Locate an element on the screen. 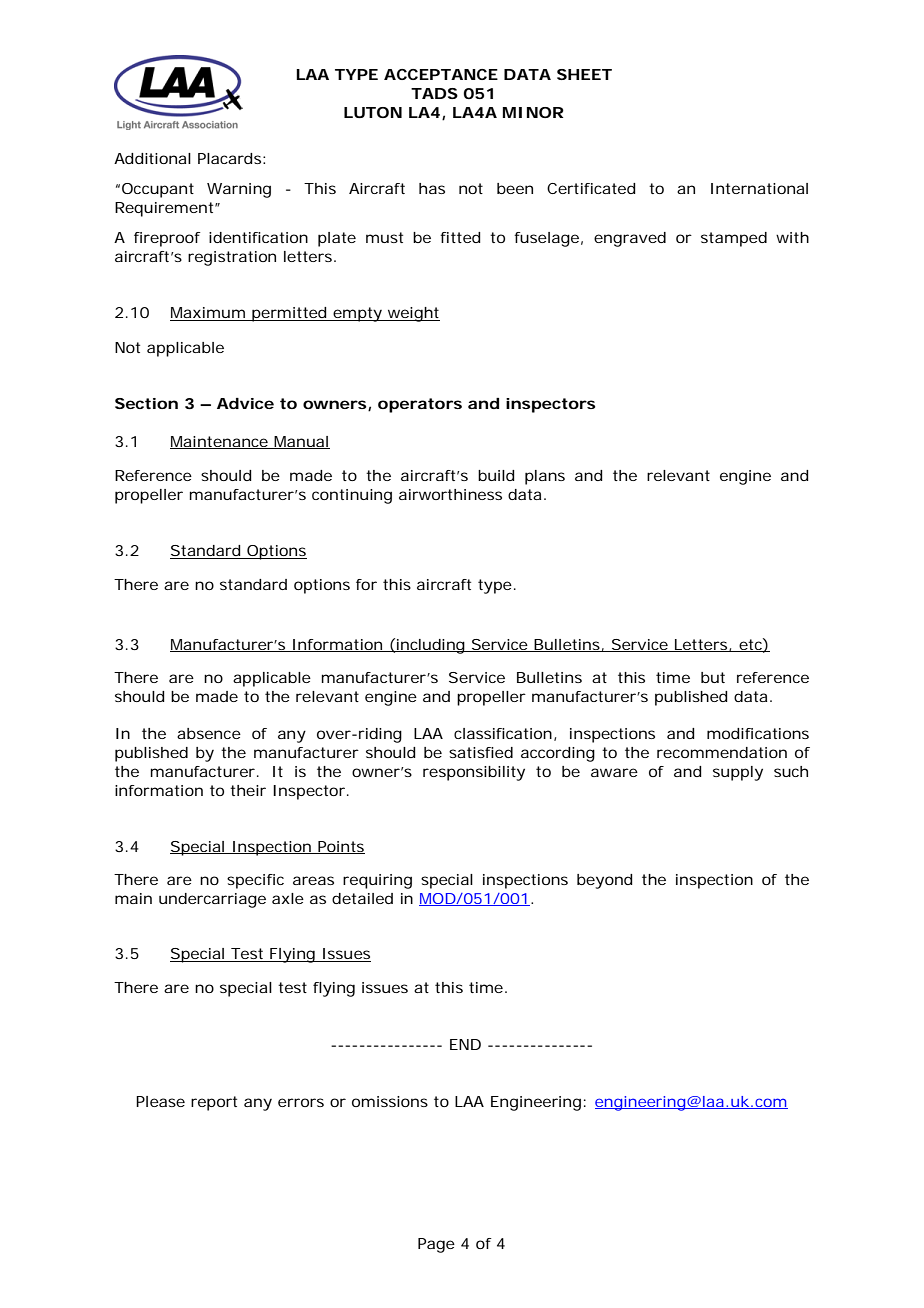 This screenshot has height=1308, width=924. but is located at coordinates (713, 677).
